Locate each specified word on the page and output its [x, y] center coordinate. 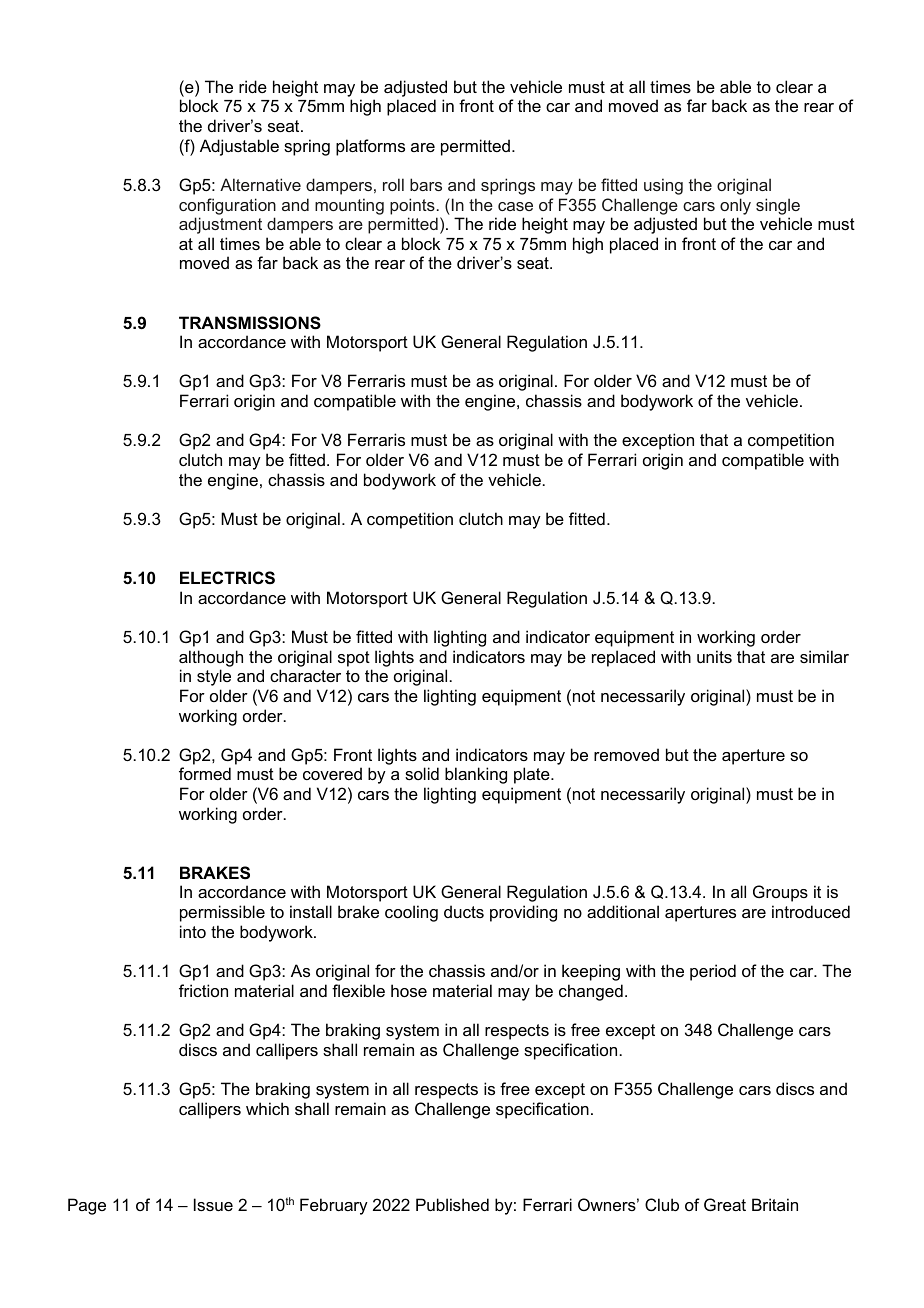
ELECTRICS [227, 578]
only [735, 206]
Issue [213, 1204]
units [714, 656]
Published [452, 1204]
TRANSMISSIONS [250, 323]
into [193, 931]
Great [725, 1204]
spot [354, 659]
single [778, 206]
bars [426, 184]
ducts [464, 911]
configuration [227, 206]
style [214, 677]
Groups [780, 893]
